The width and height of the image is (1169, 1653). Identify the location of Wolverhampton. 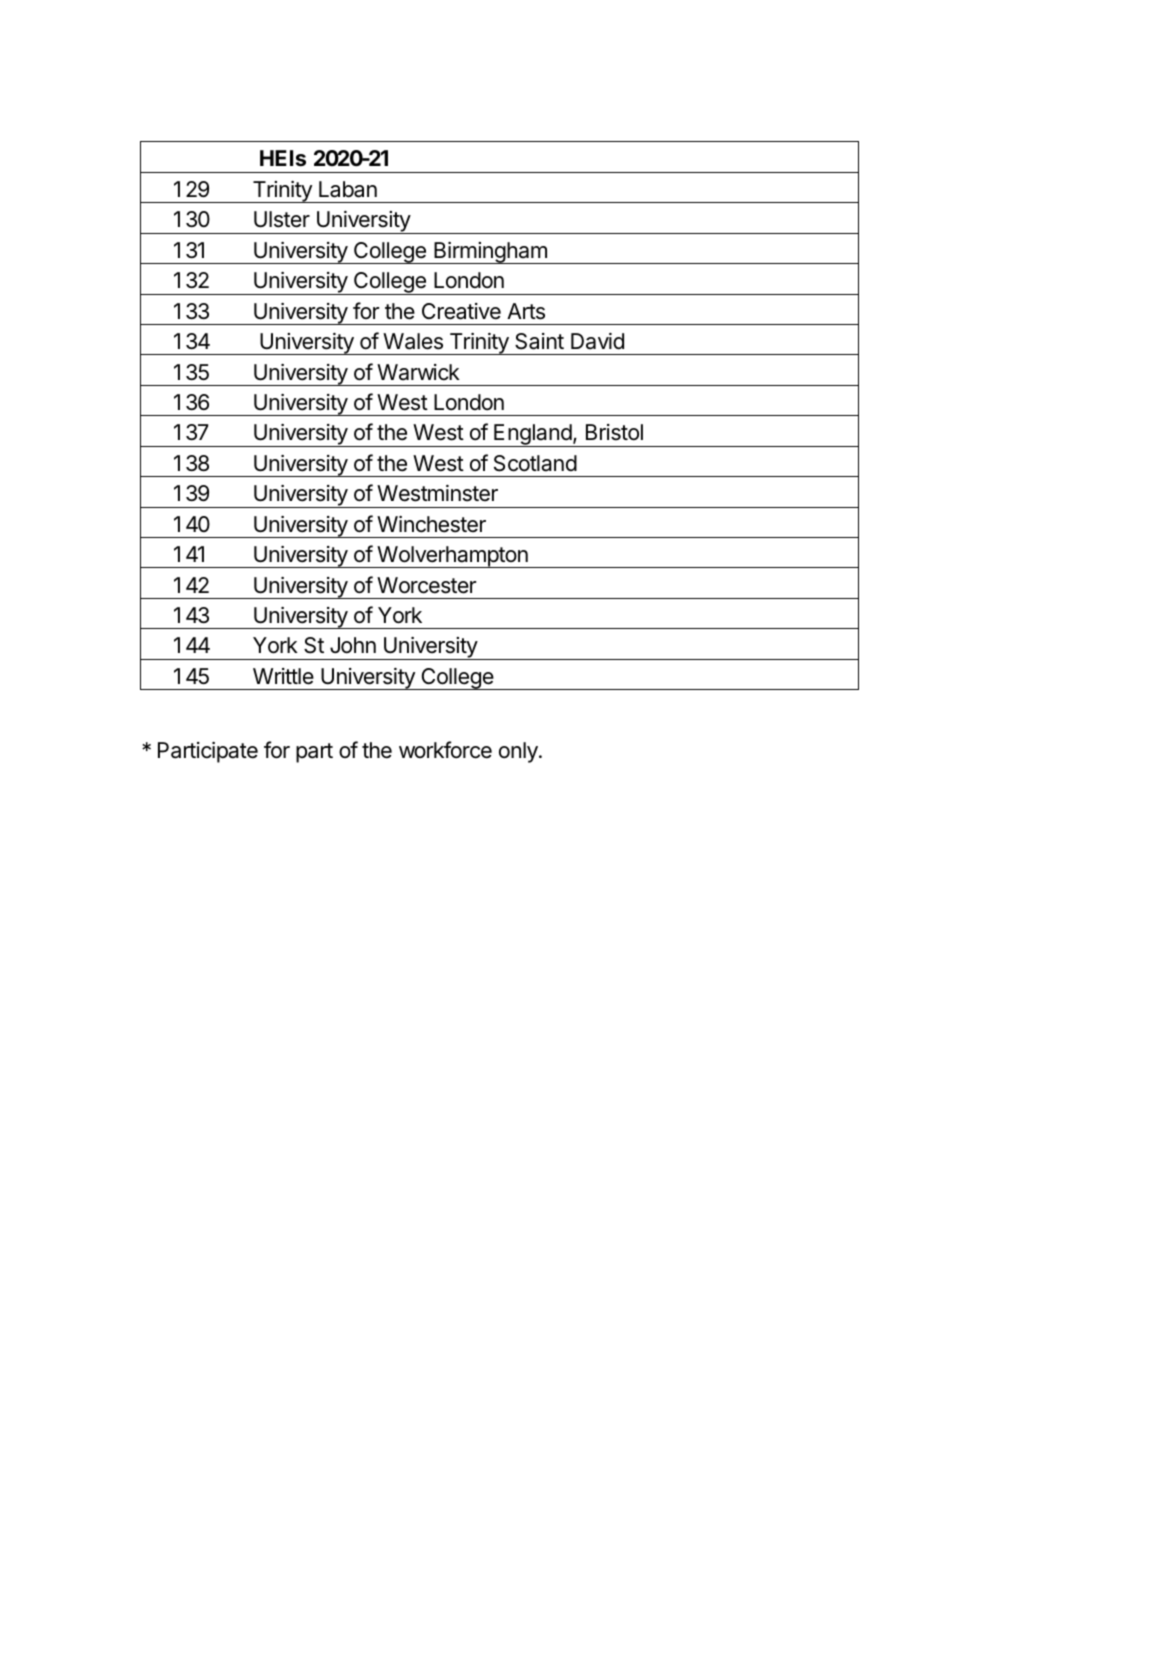
(452, 557).
